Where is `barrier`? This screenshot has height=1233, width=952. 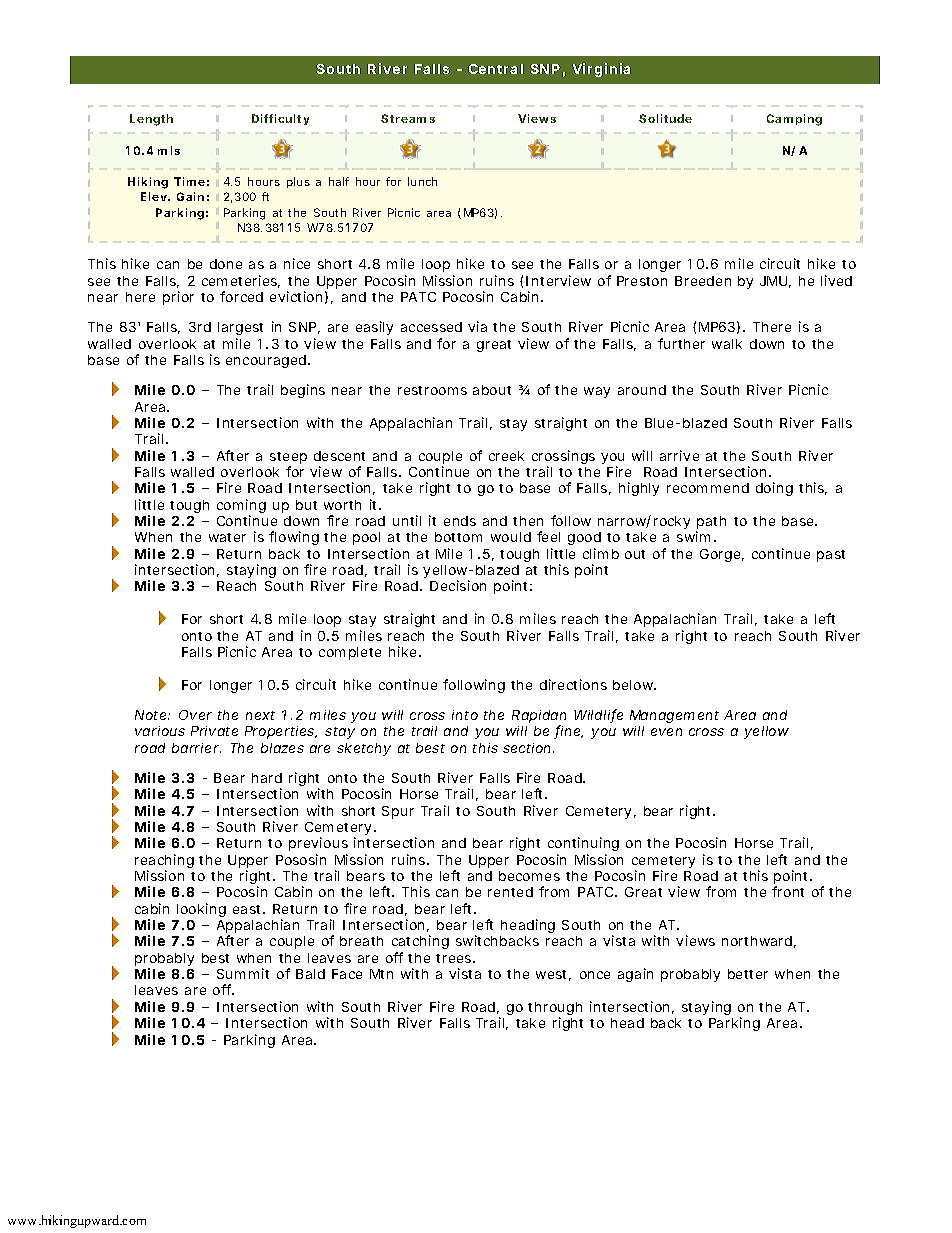
barrier is located at coordinates (196, 748).
